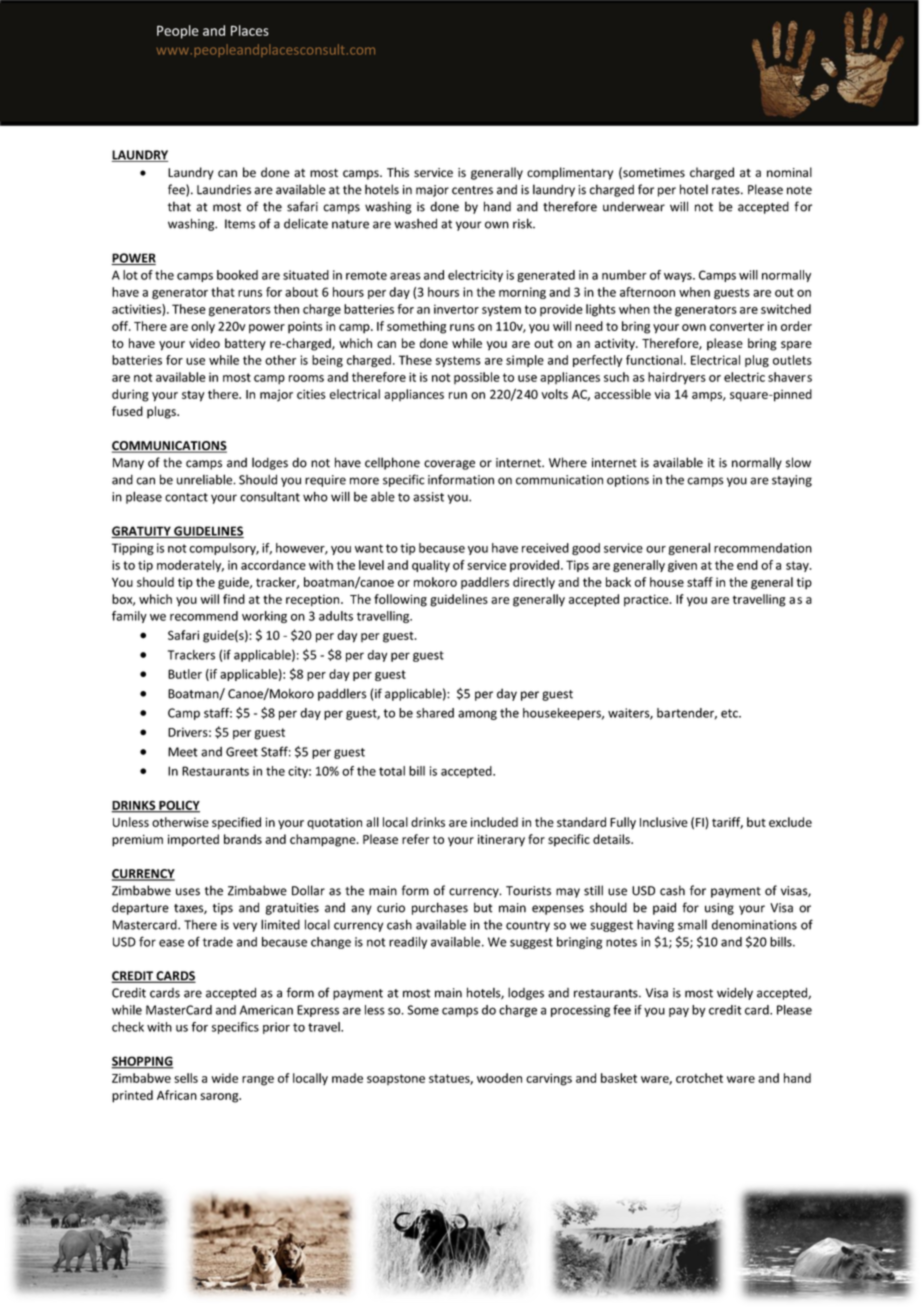 This page has height=1307, width=924. Describe the element at coordinates (647, 600) in the page. I see `practice` at that location.
